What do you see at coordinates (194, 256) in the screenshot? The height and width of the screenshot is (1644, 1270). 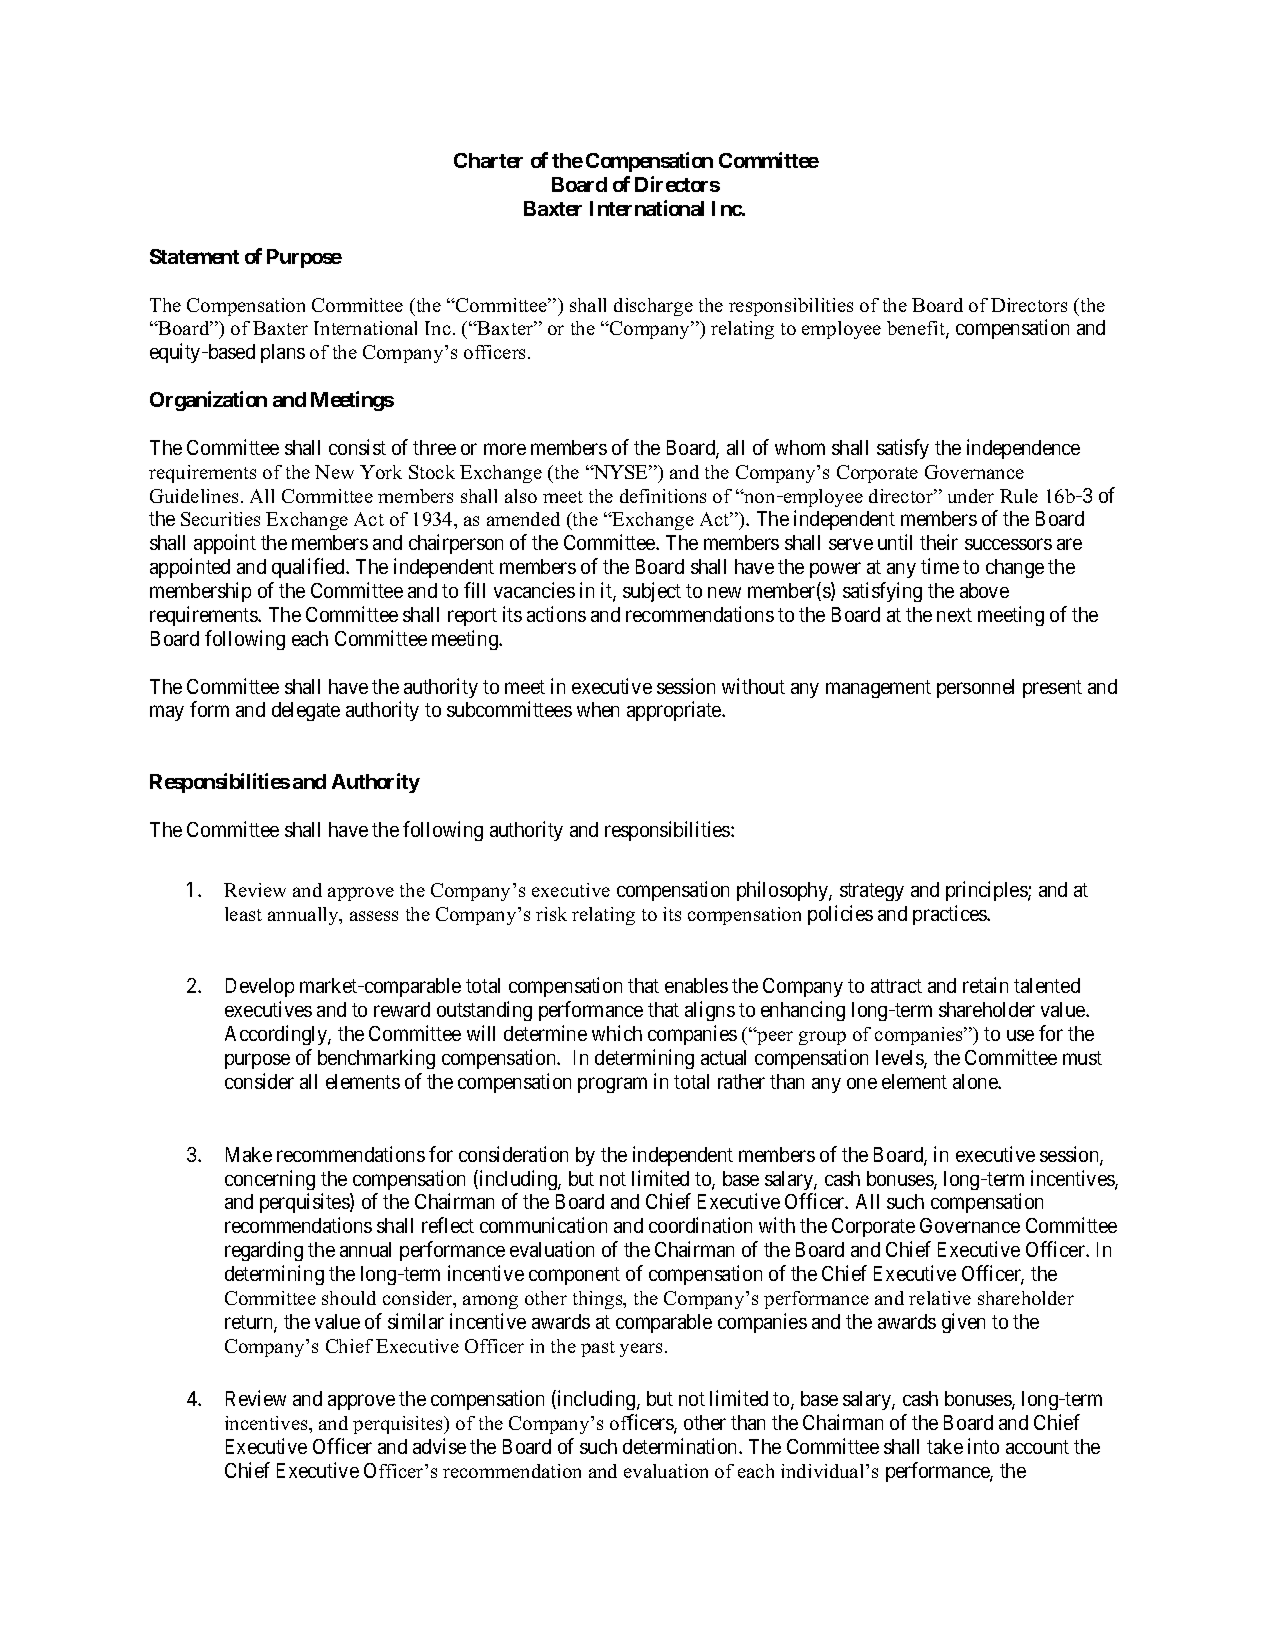 I see `Statement` at bounding box center [194, 256].
